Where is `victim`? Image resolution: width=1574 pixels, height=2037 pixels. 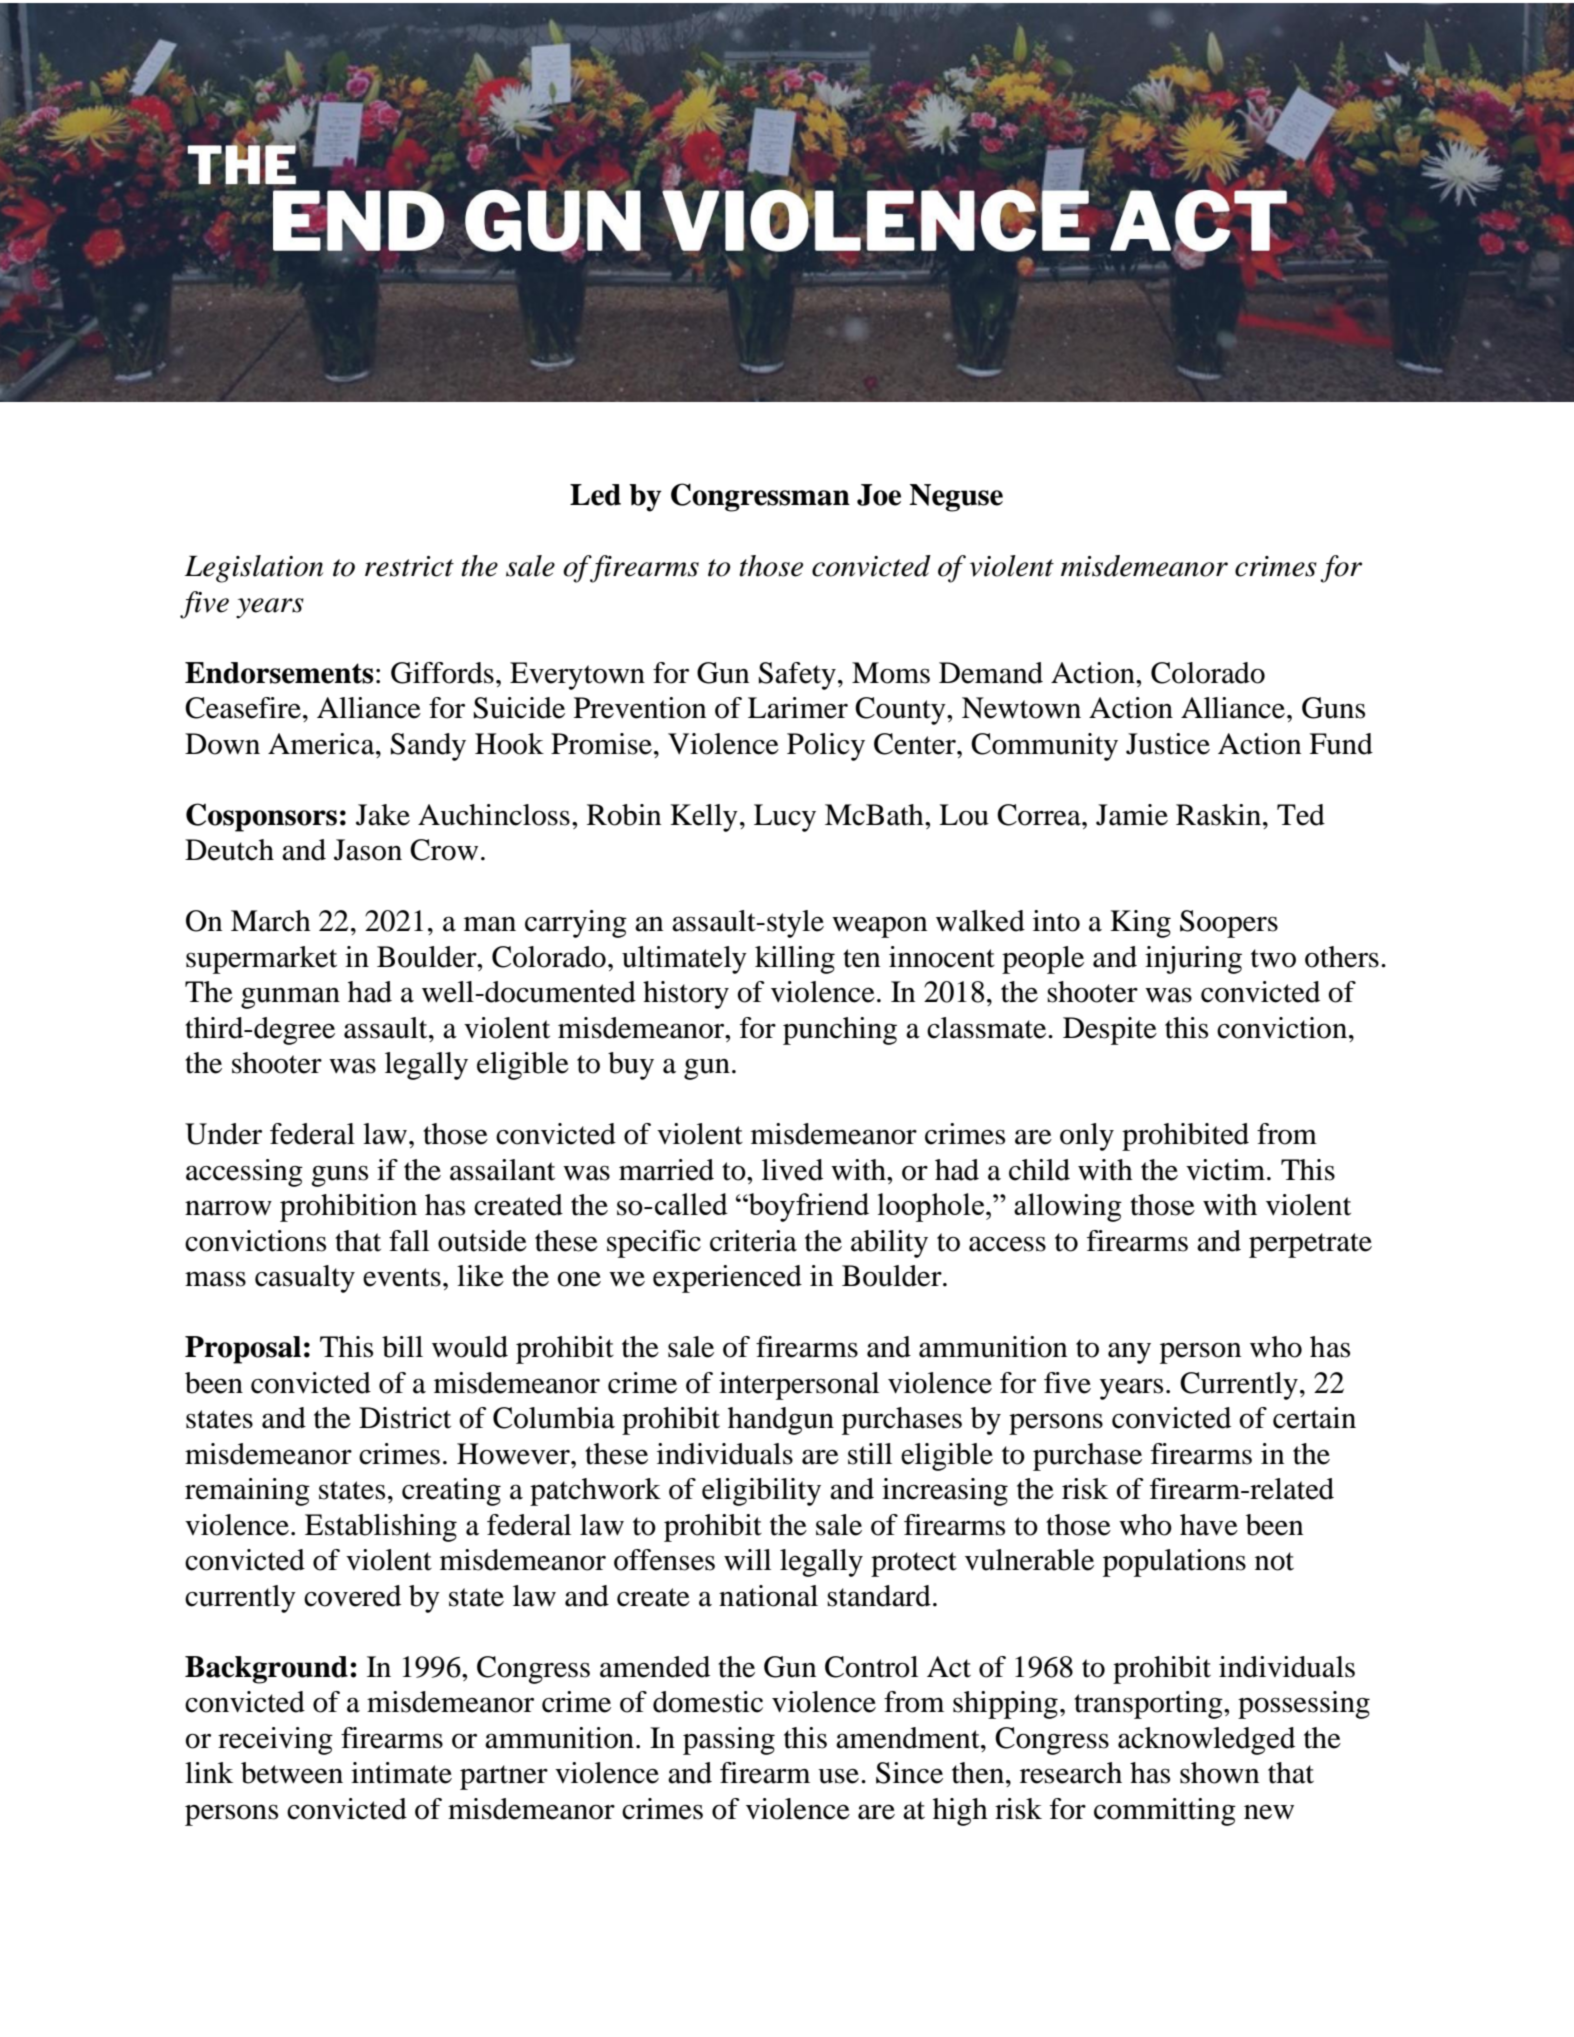 victim is located at coordinates (1225, 1170).
